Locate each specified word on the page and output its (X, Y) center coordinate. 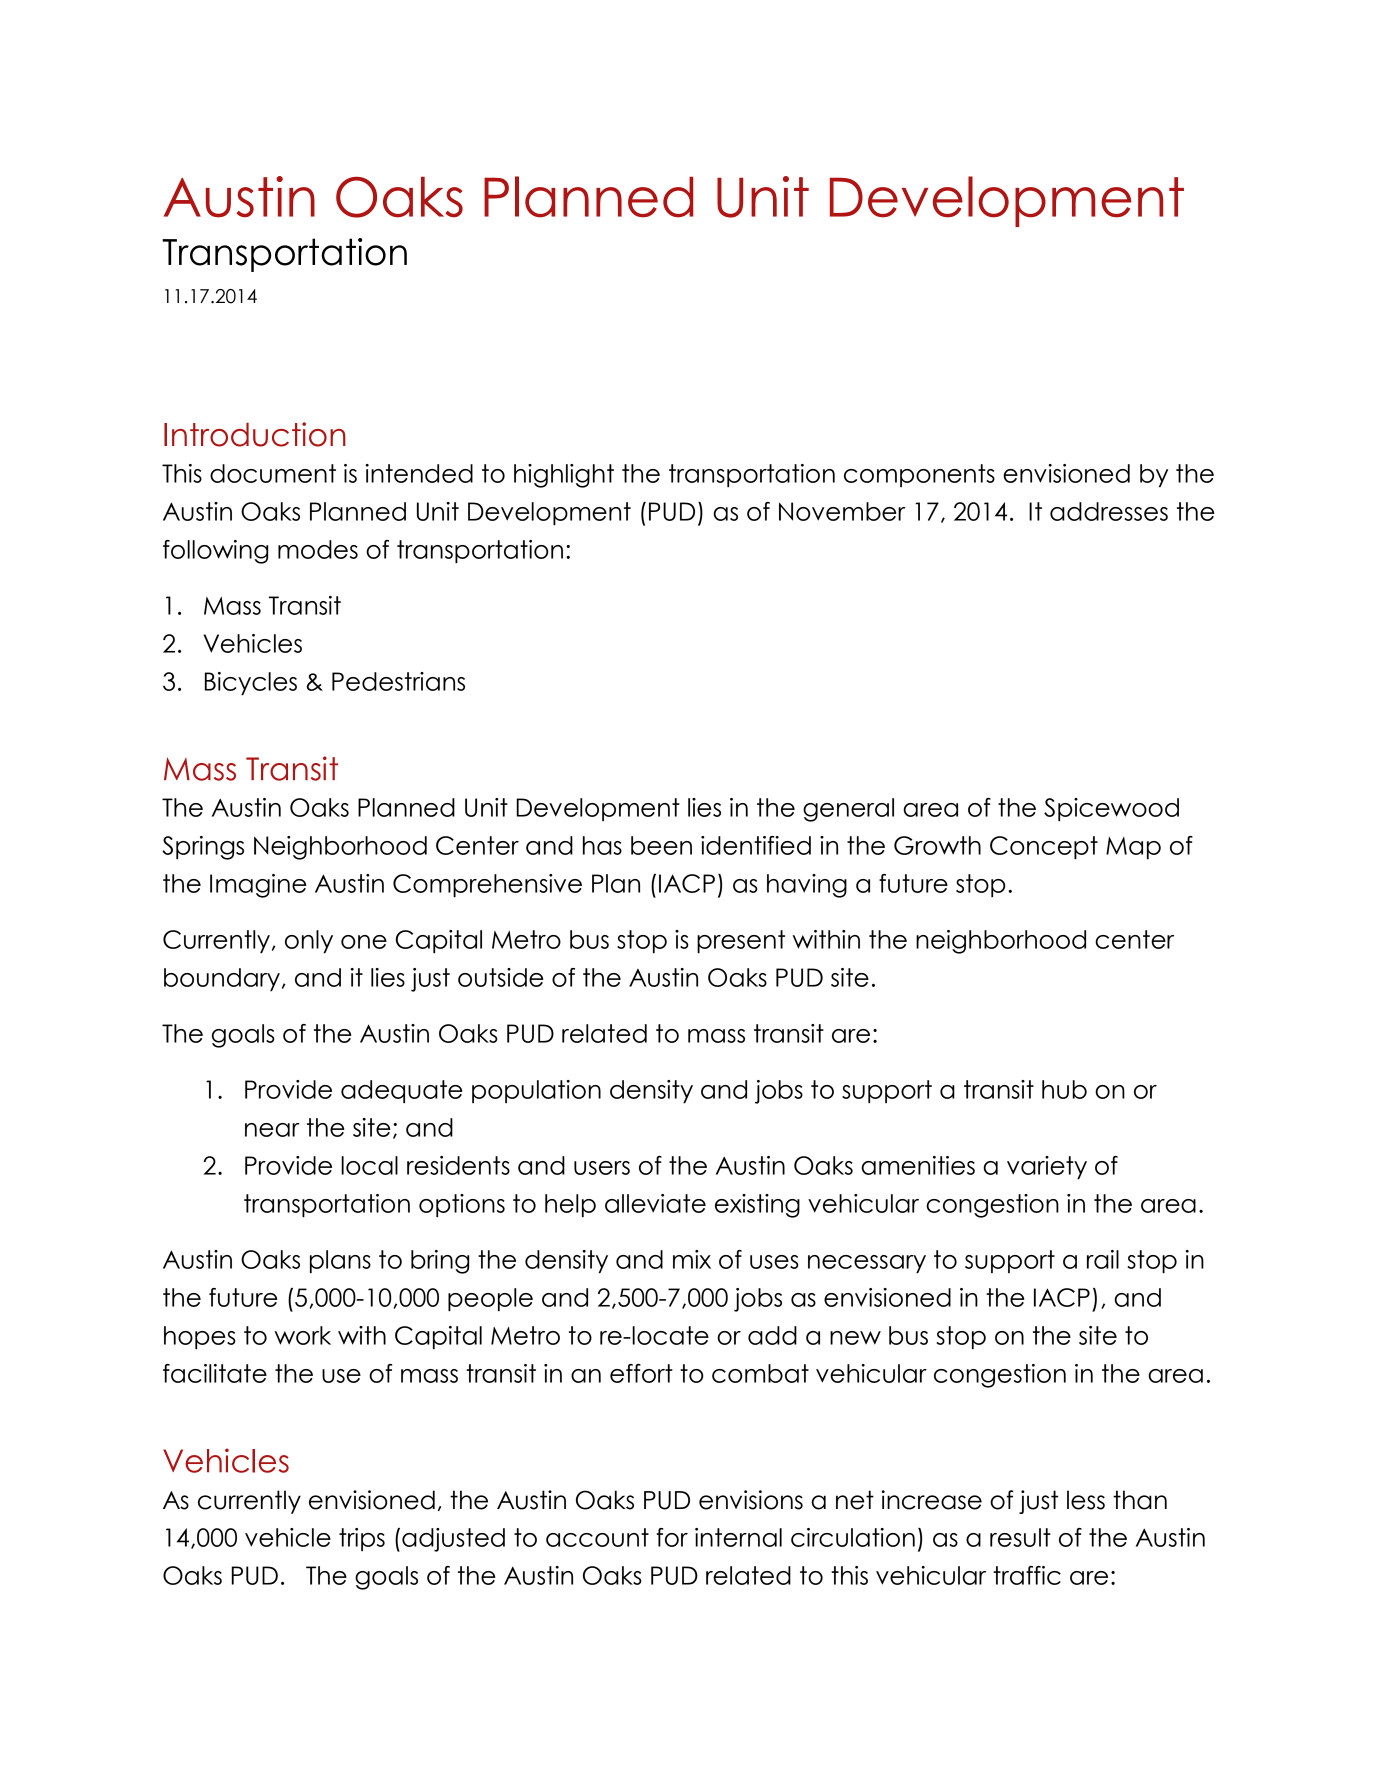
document (273, 473)
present (741, 941)
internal (738, 1537)
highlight (564, 476)
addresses (1109, 511)
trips (362, 1539)
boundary (222, 979)
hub (1064, 1089)
